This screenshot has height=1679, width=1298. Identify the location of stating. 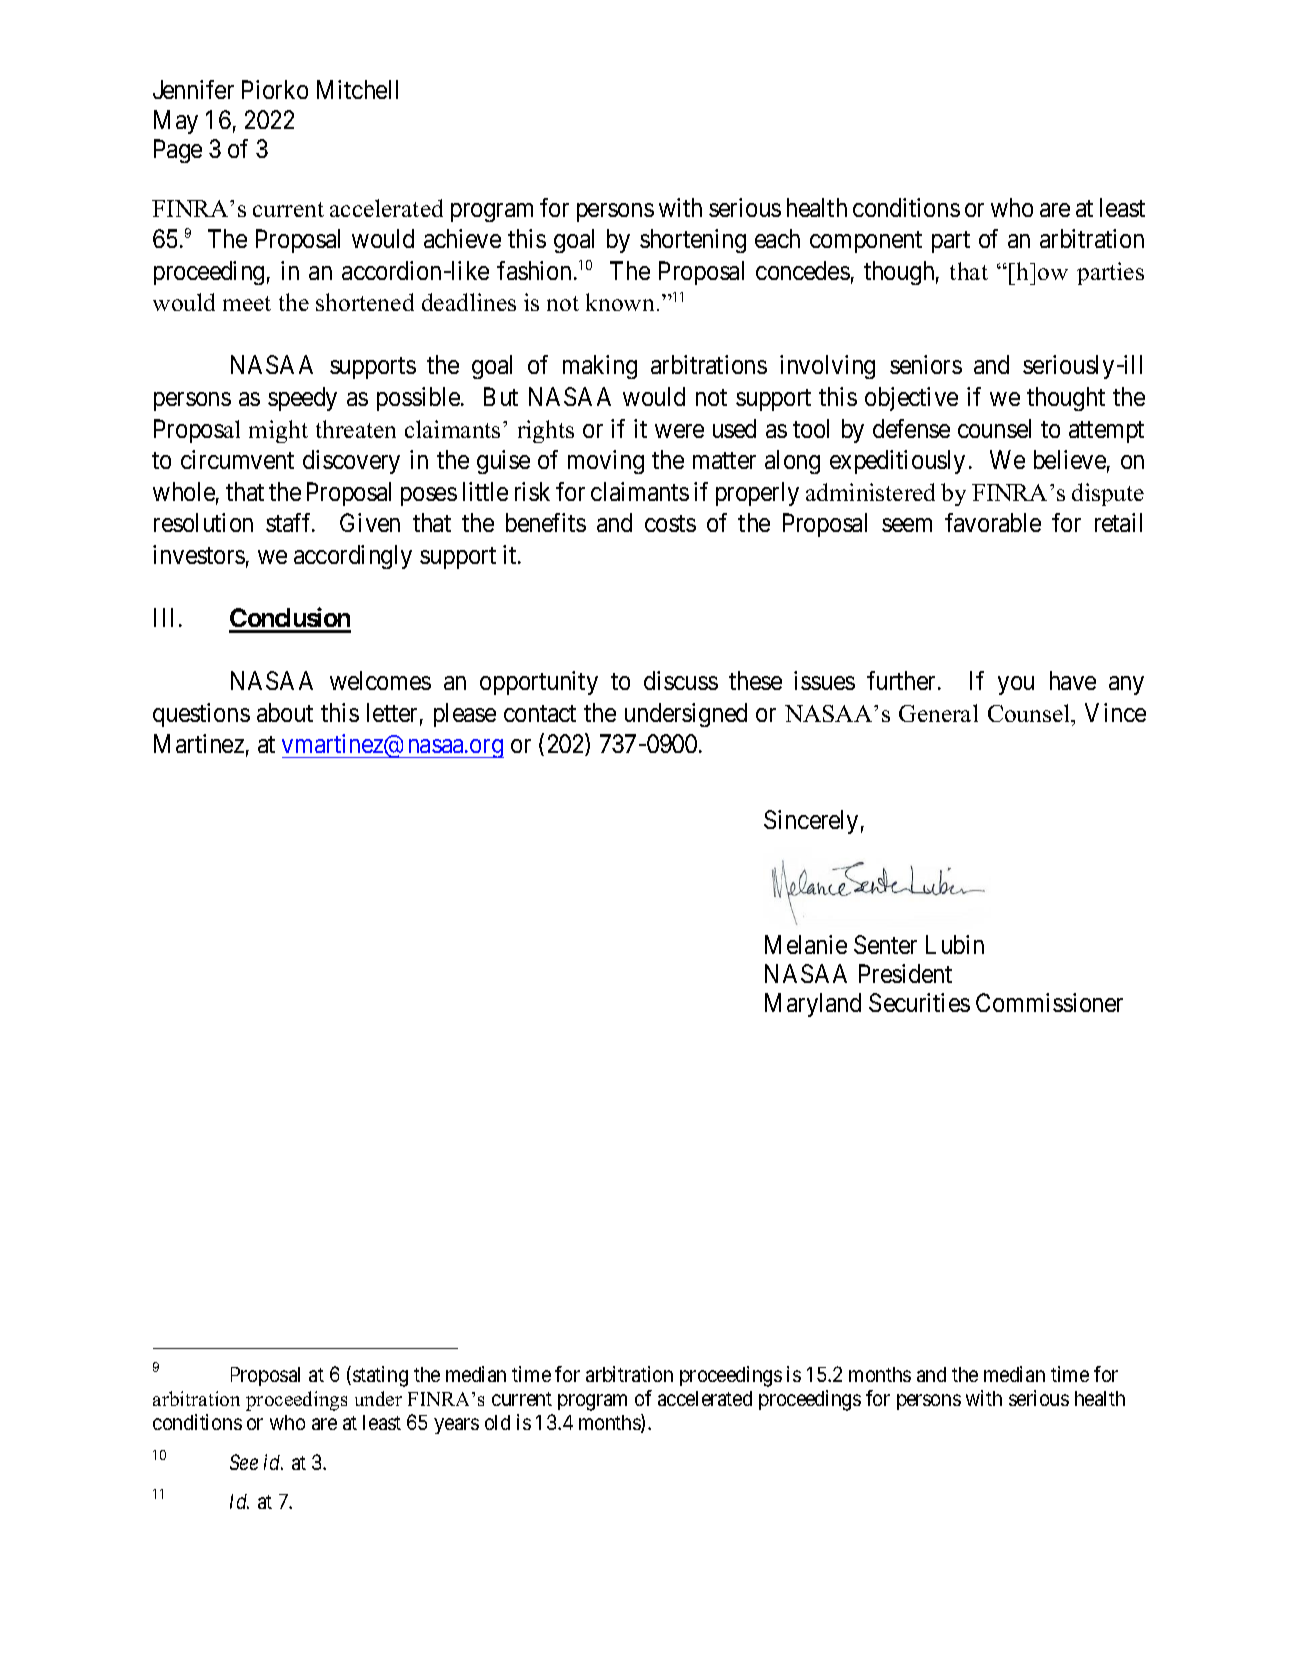
(380, 1376).
